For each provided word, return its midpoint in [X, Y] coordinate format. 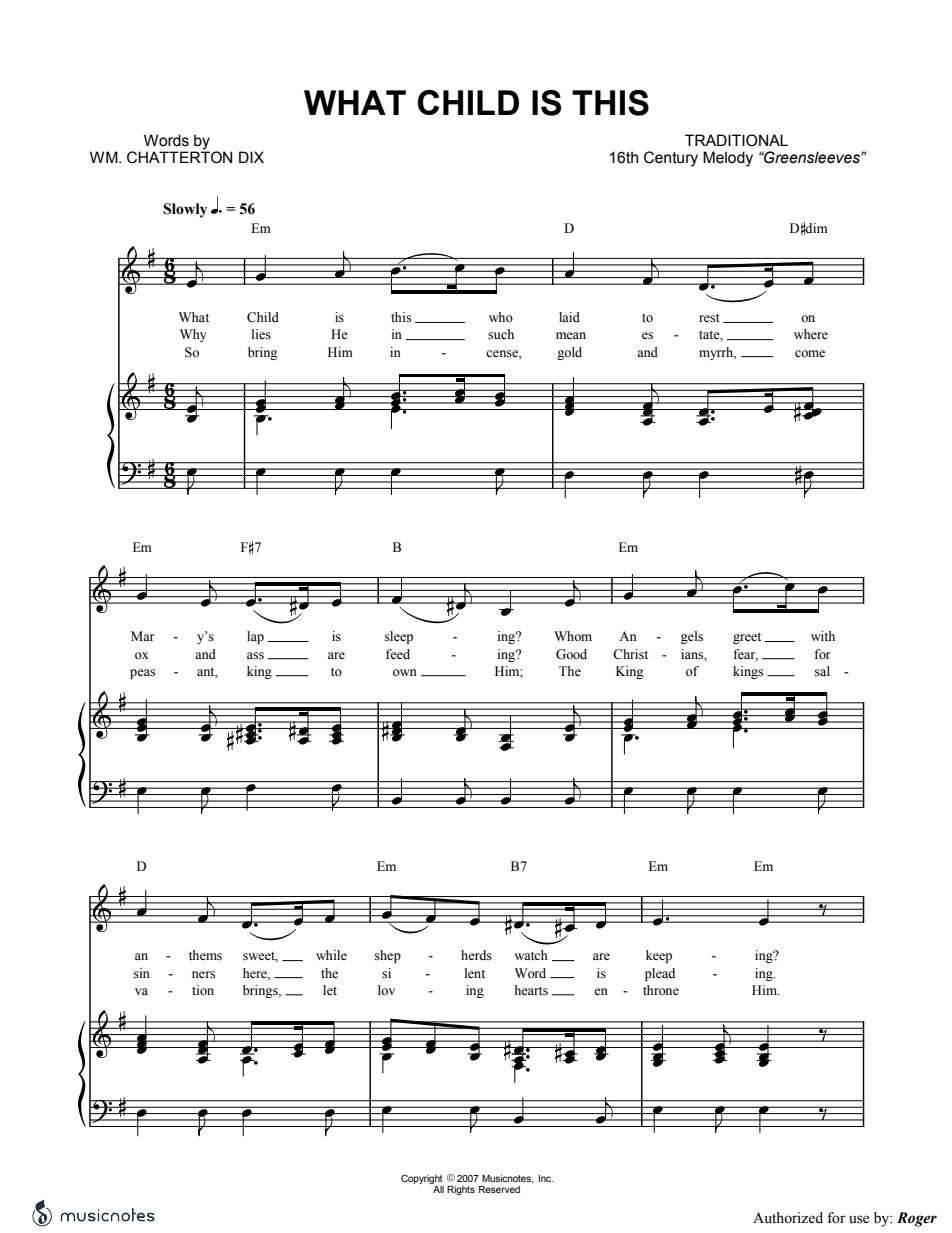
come [810, 353]
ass [255, 656]
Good [571, 654]
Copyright [422, 1179]
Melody [728, 159]
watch [531, 955]
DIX [251, 157]
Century [671, 159]
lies [261, 334]
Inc [545, 1178]
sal [822, 671]
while [331, 955]
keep [659, 956]
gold [569, 353]
